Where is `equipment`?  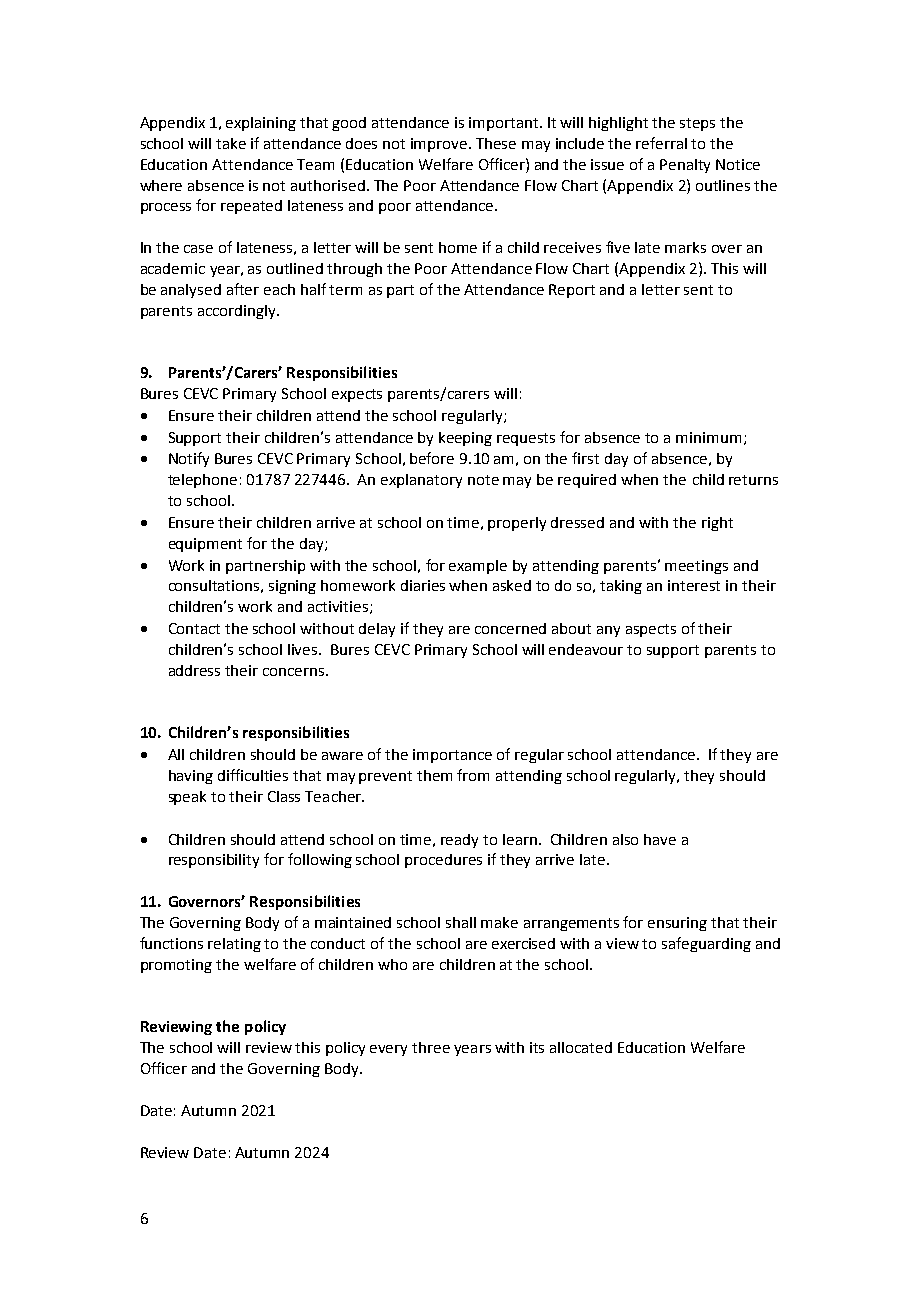 equipment is located at coordinates (205, 545).
